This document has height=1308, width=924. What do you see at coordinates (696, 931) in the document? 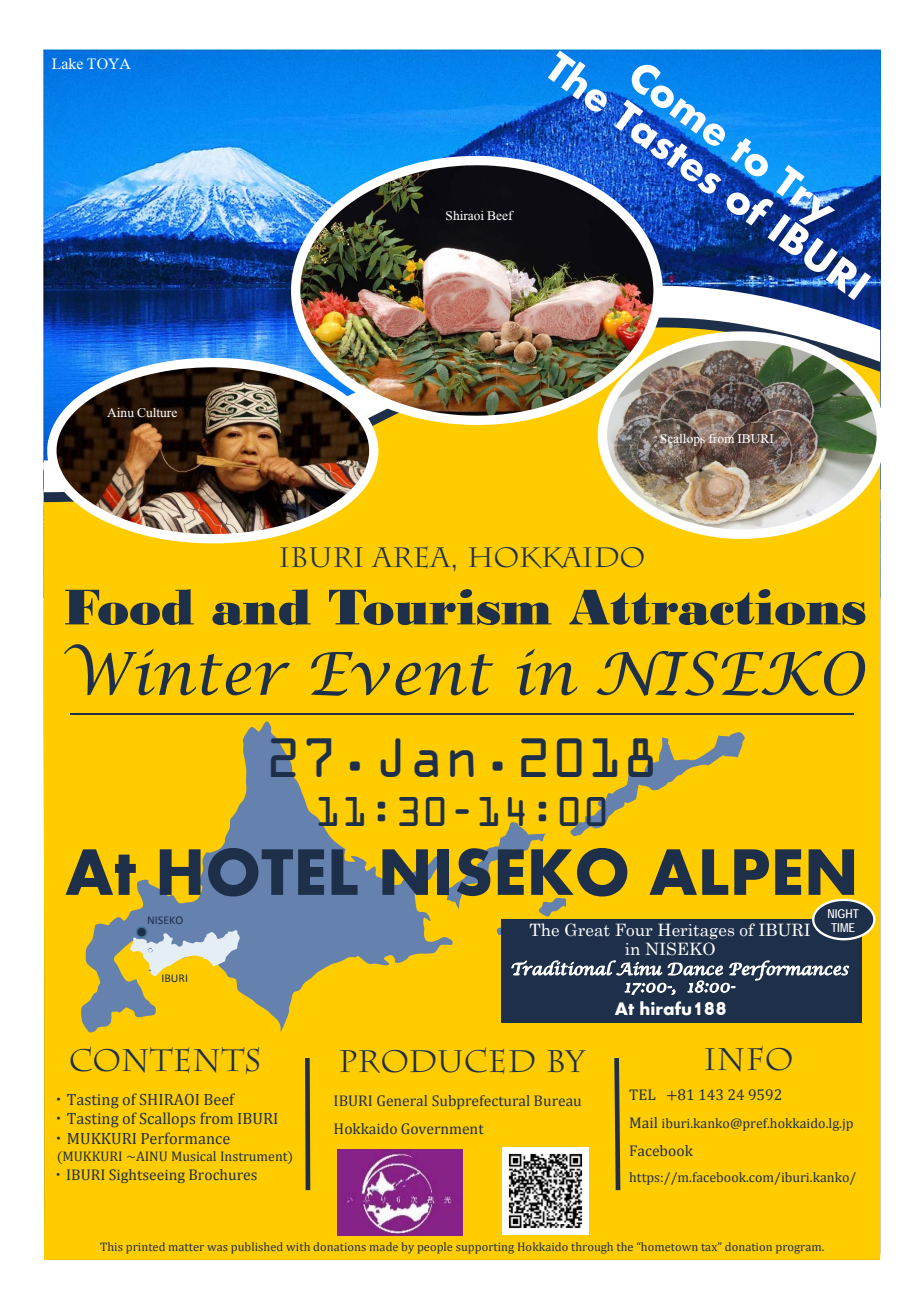
I see `Heritages` at bounding box center [696, 931].
